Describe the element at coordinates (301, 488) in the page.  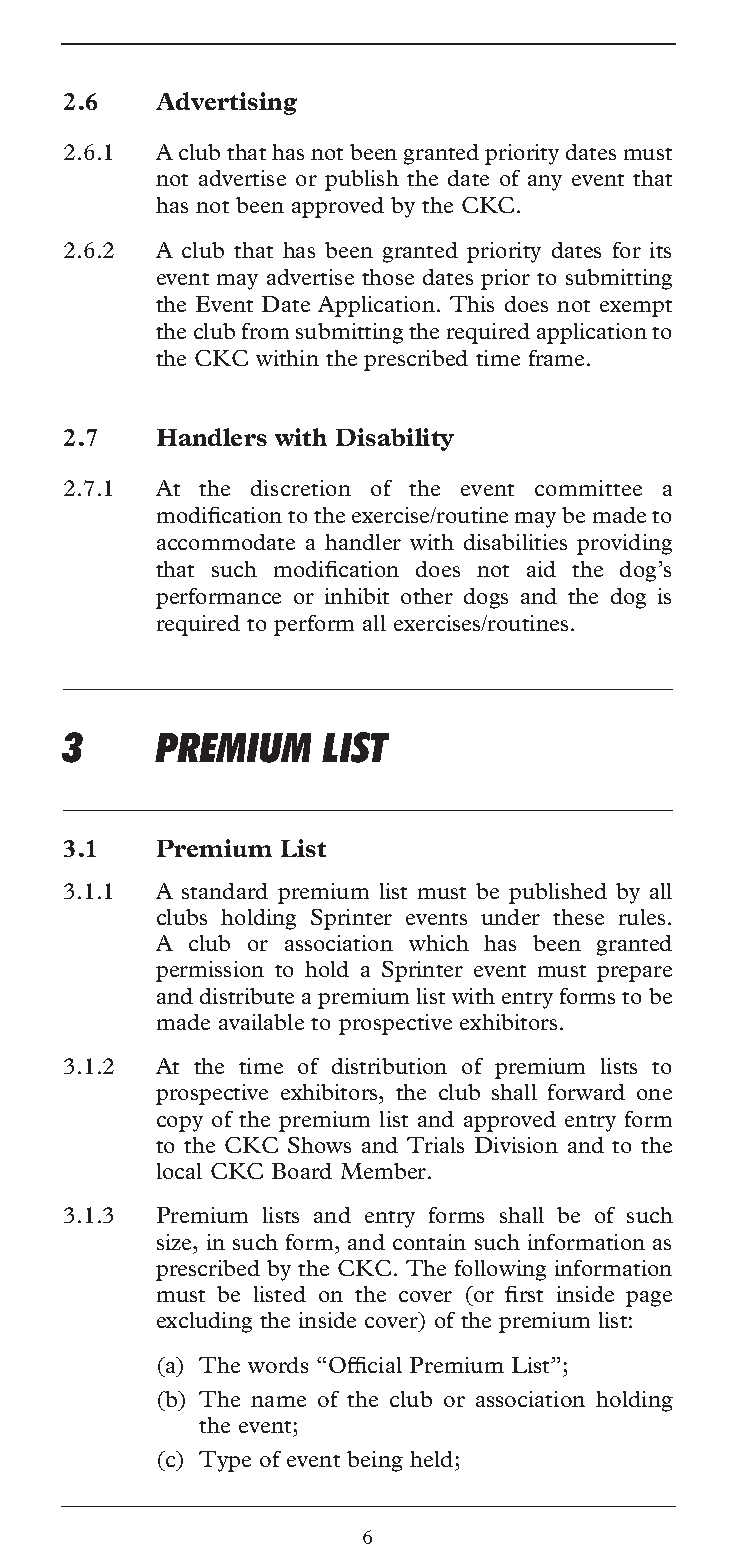
I see `discretion` at that location.
